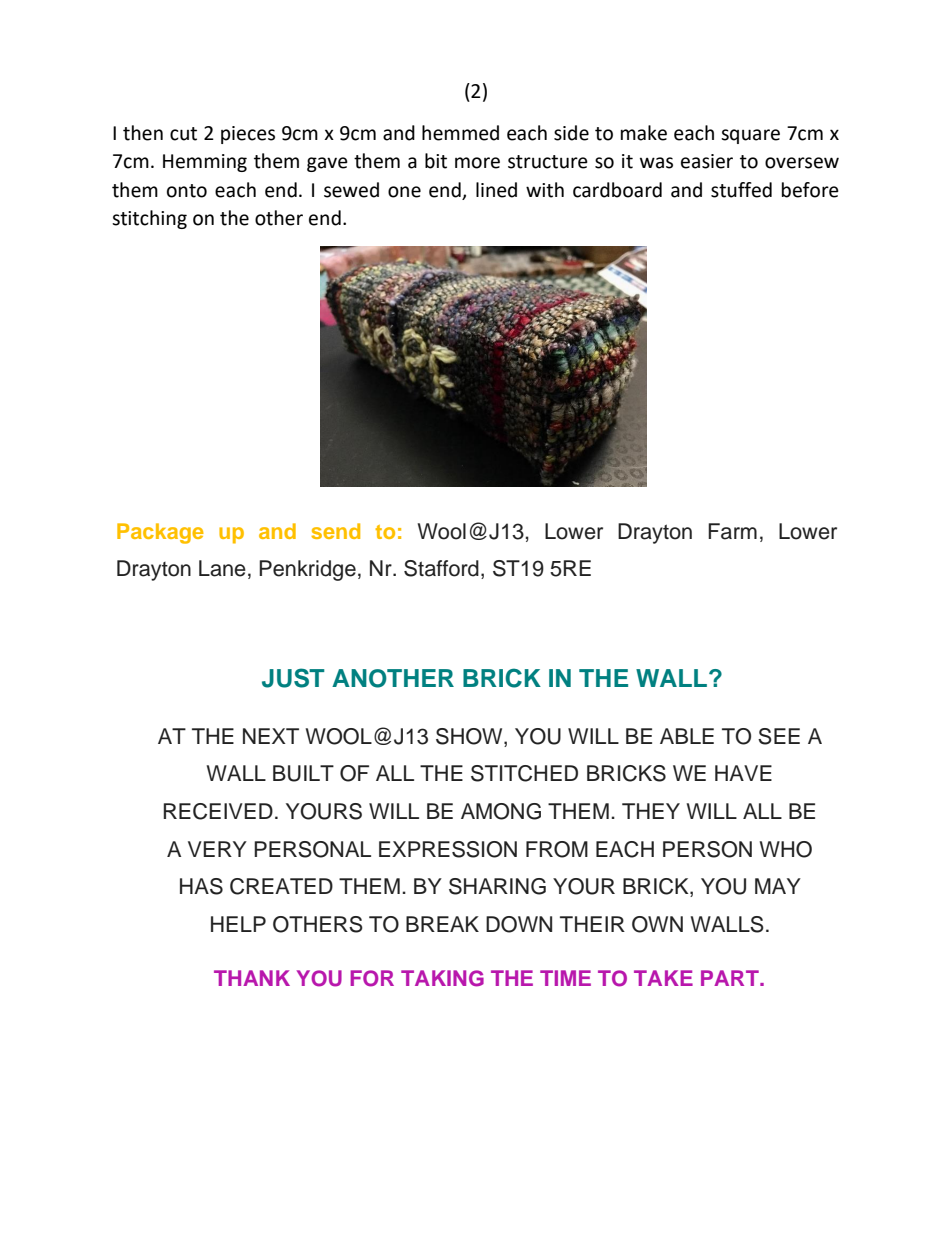 The height and width of the screenshot is (1233, 952). I want to click on HELP, so click(238, 924).
